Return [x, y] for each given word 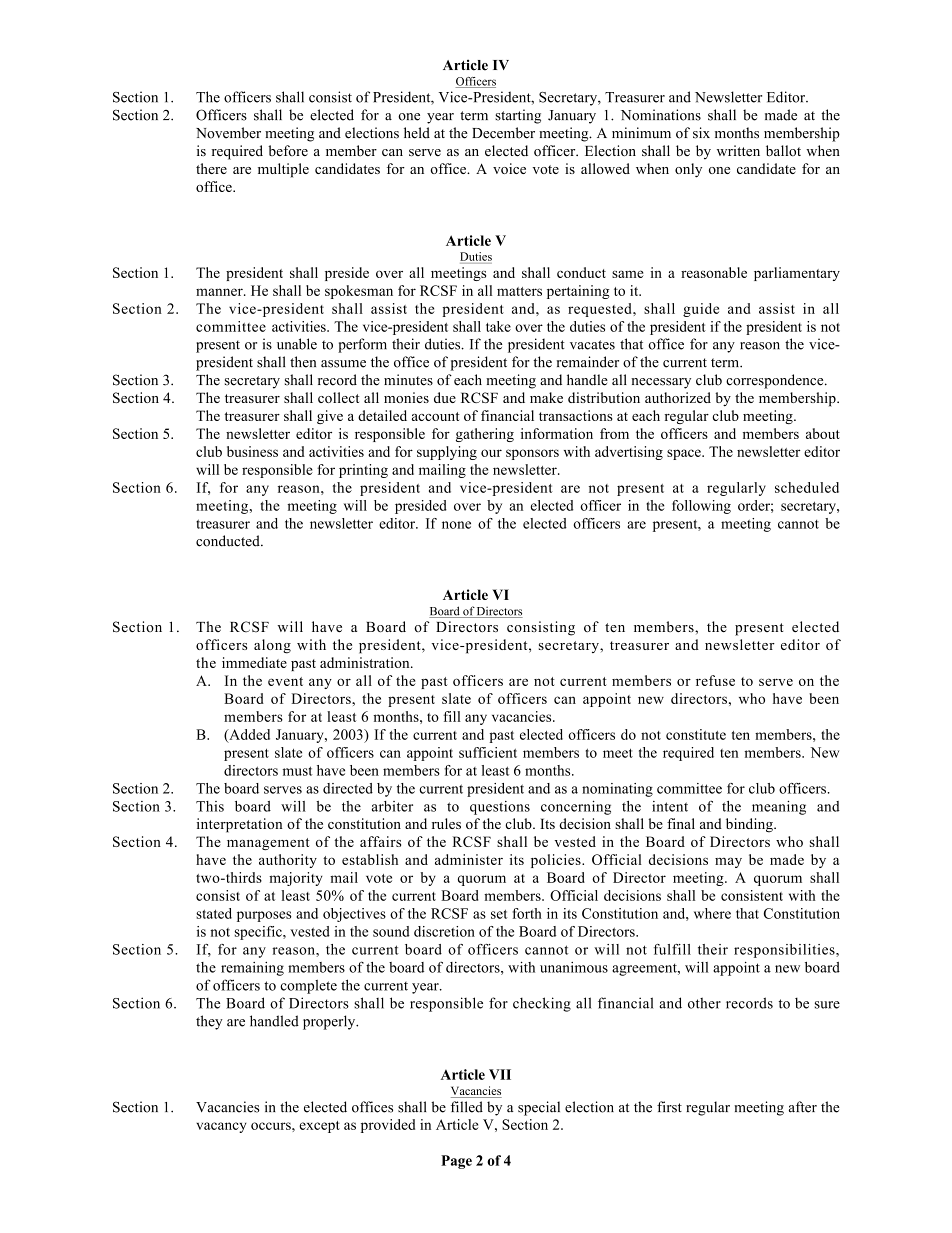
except [319, 1127]
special [539, 1108]
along [272, 646]
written [738, 150]
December [503, 133]
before [288, 150]
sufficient [488, 752]
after [803, 1107]
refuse [715, 680]
